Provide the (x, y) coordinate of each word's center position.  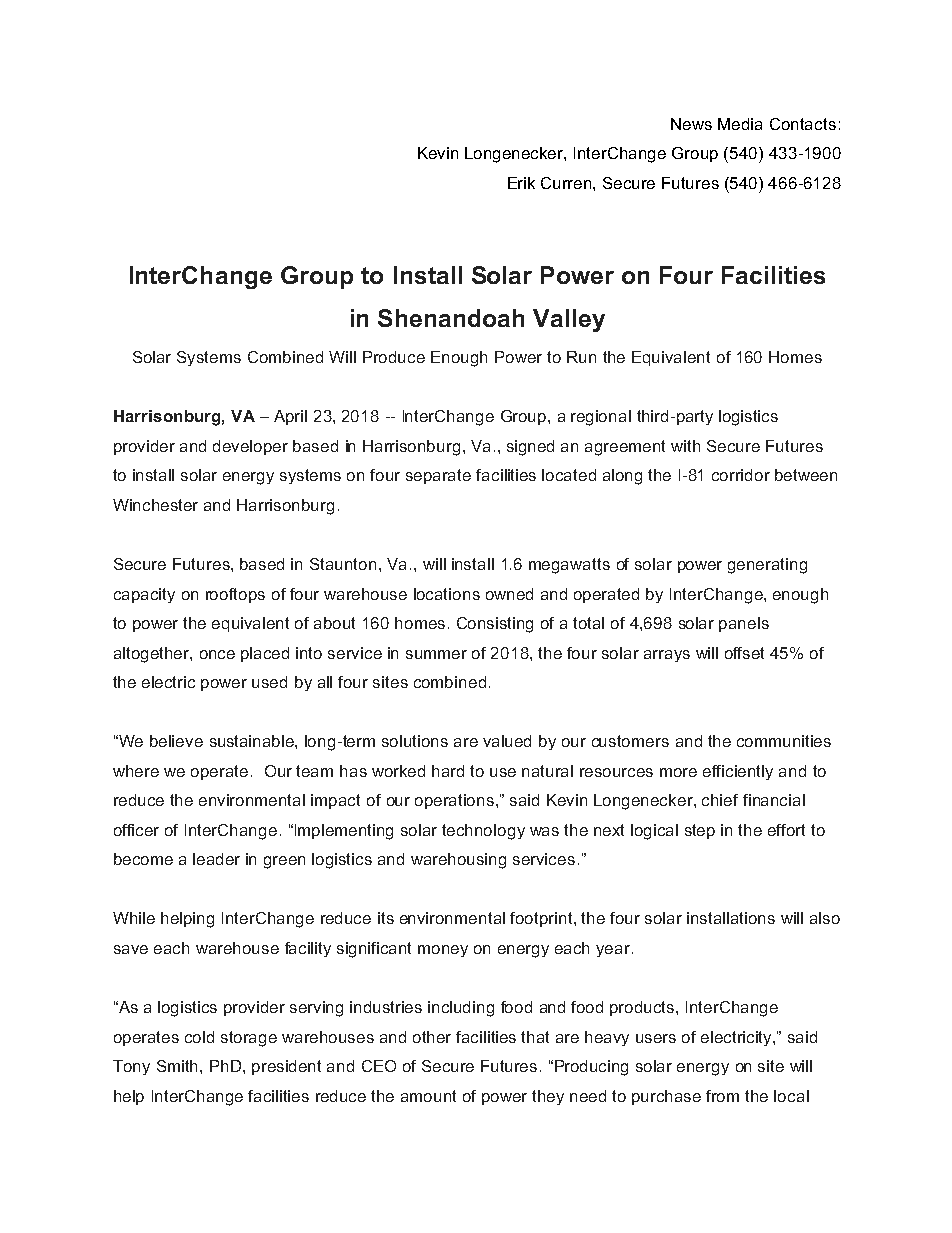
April (290, 417)
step (700, 831)
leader (216, 859)
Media (740, 124)
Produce (394, 357)
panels (744, 624)
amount (428, 1096)
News (691, 124)
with (685, 446)
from (722, 1096)
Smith (179, 1066)
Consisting (495, 625)
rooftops (235, 595)
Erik (521, 183)
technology (483, 832)
